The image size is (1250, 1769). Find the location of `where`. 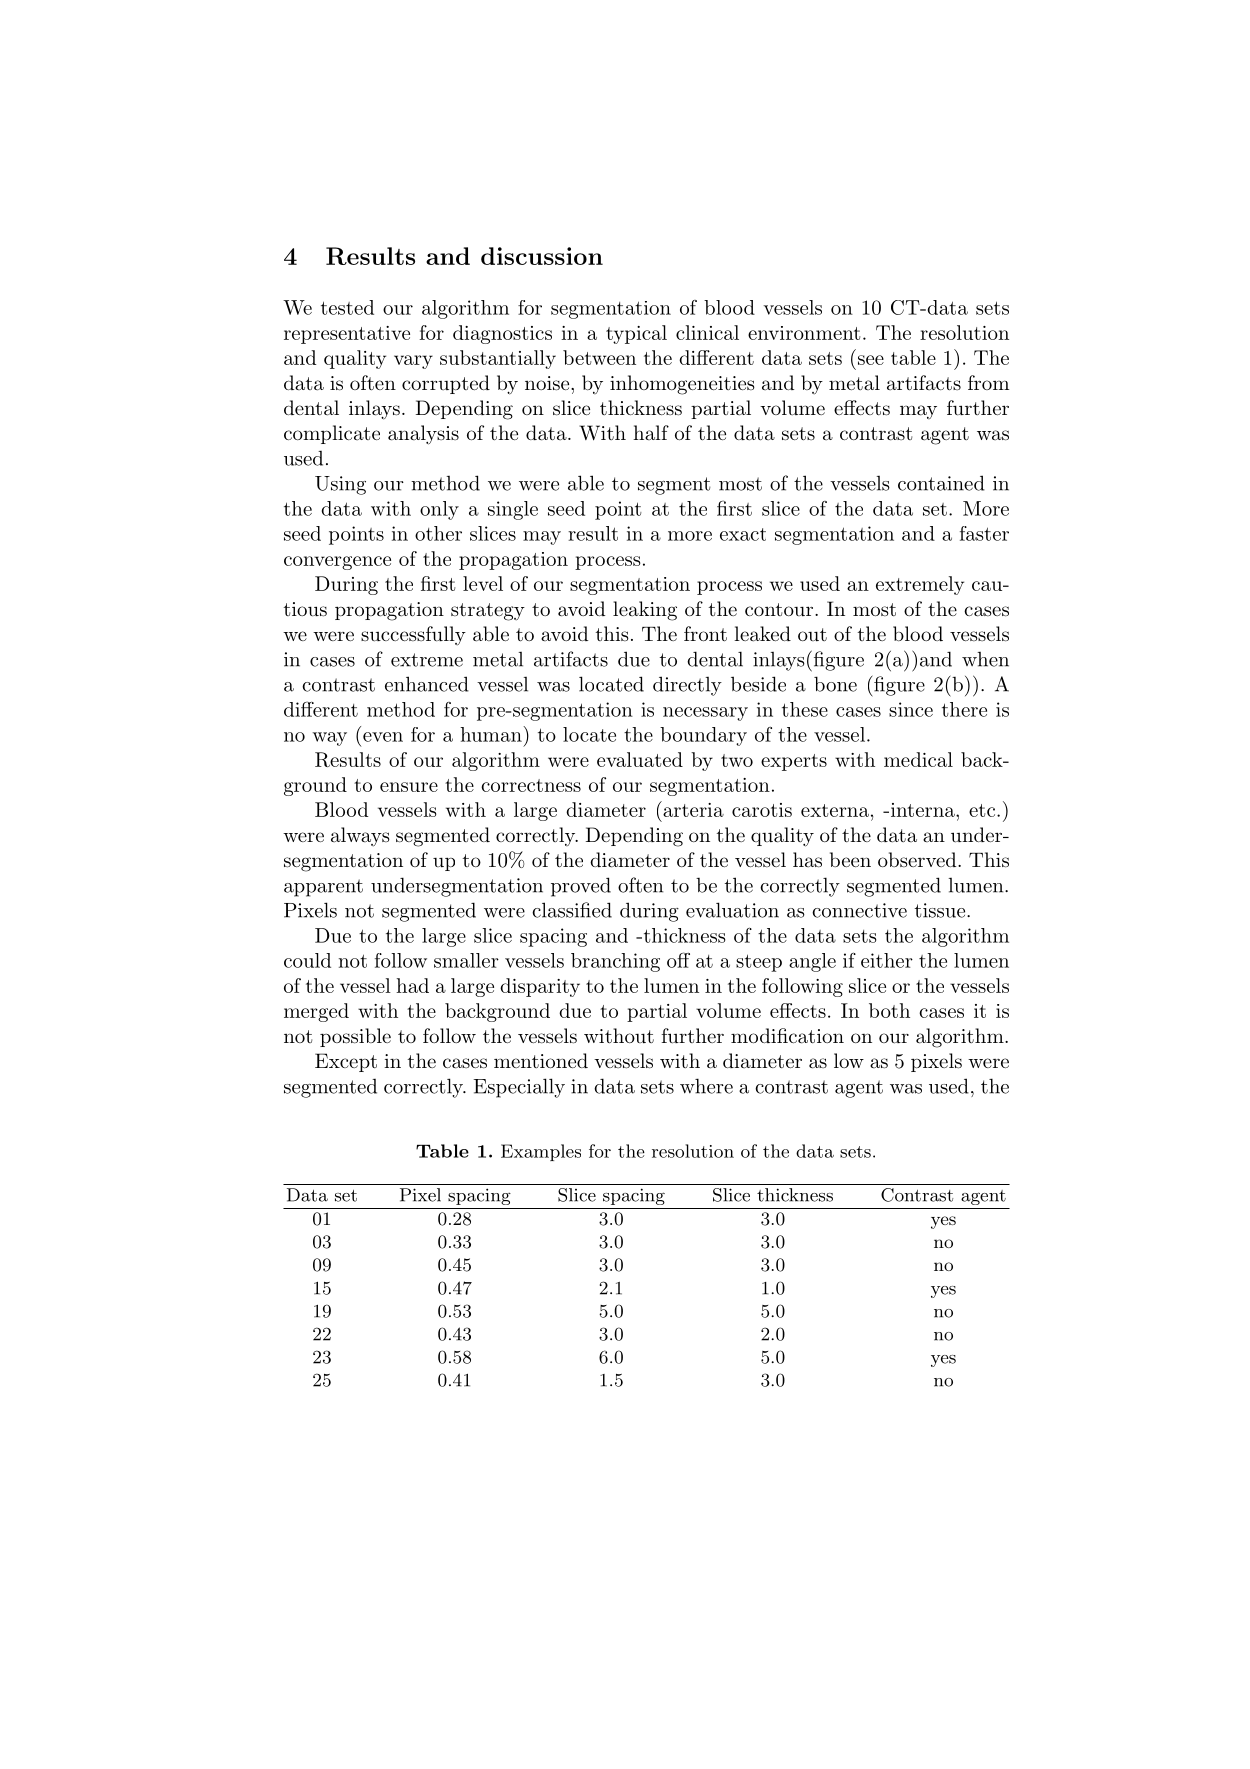

where is located at coordinates (706, 1086).
